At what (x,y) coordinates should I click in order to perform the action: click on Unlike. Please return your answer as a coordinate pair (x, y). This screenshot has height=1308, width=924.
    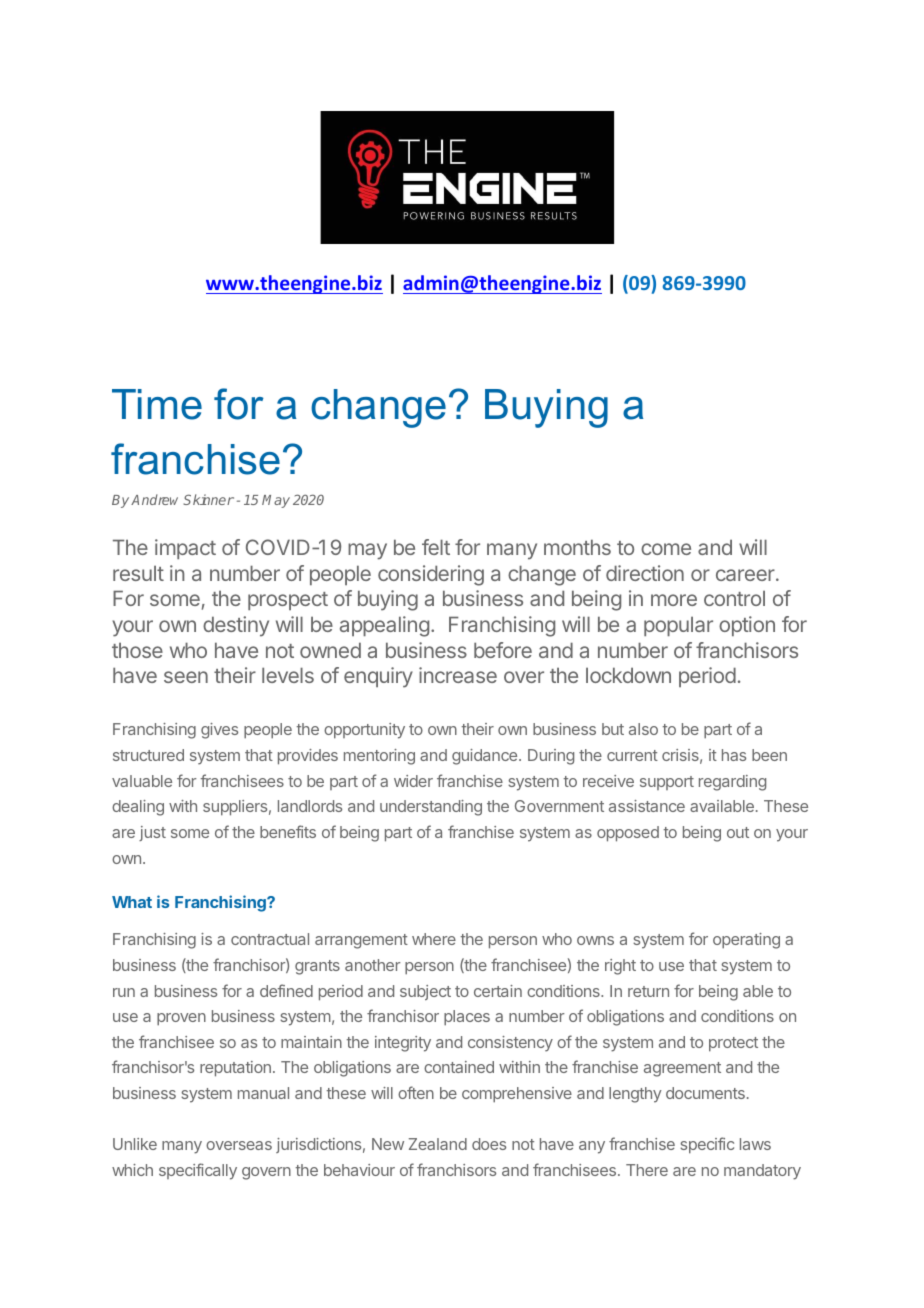
    Looking at the image, I should click on (135, 1144).
